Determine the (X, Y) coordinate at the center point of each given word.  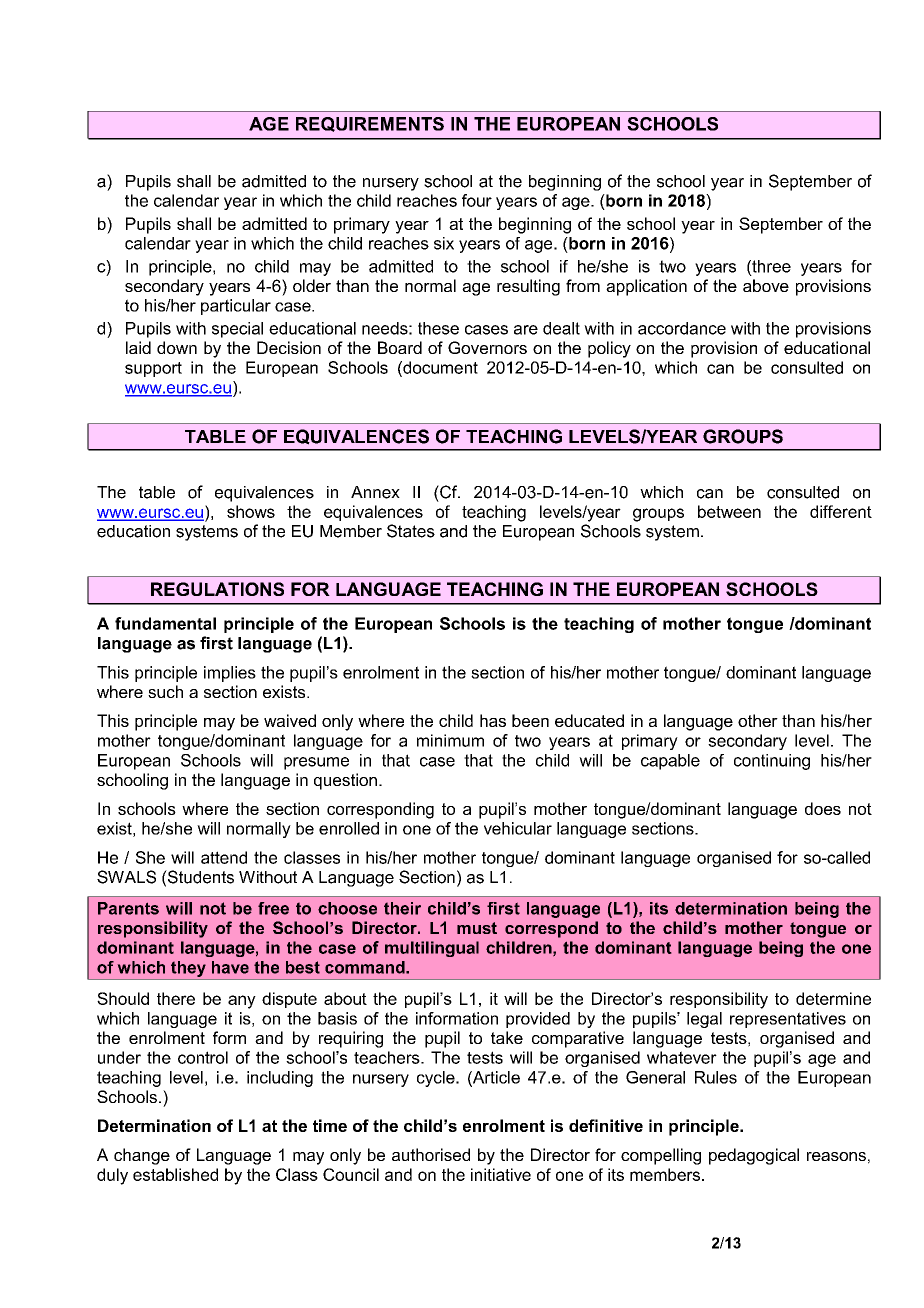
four (477, 200)
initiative (501, 1174)
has (493, 720)
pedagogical (754, 1156)
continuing (772, 762)
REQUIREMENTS (370, 124)
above (766, 285)
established (175, 1174)
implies (230, 674)
